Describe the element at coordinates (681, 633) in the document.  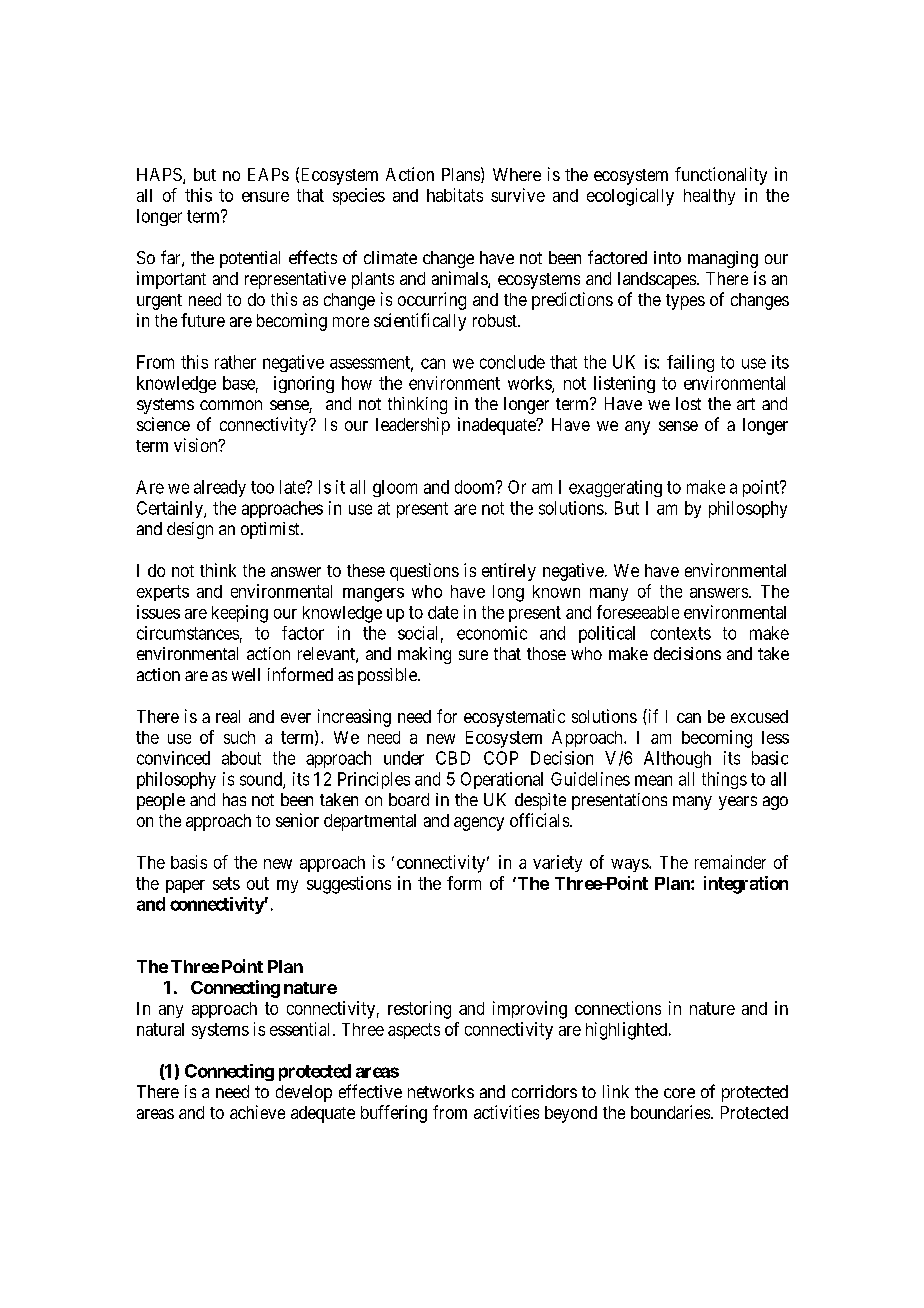
I see `contexts` at that location.
